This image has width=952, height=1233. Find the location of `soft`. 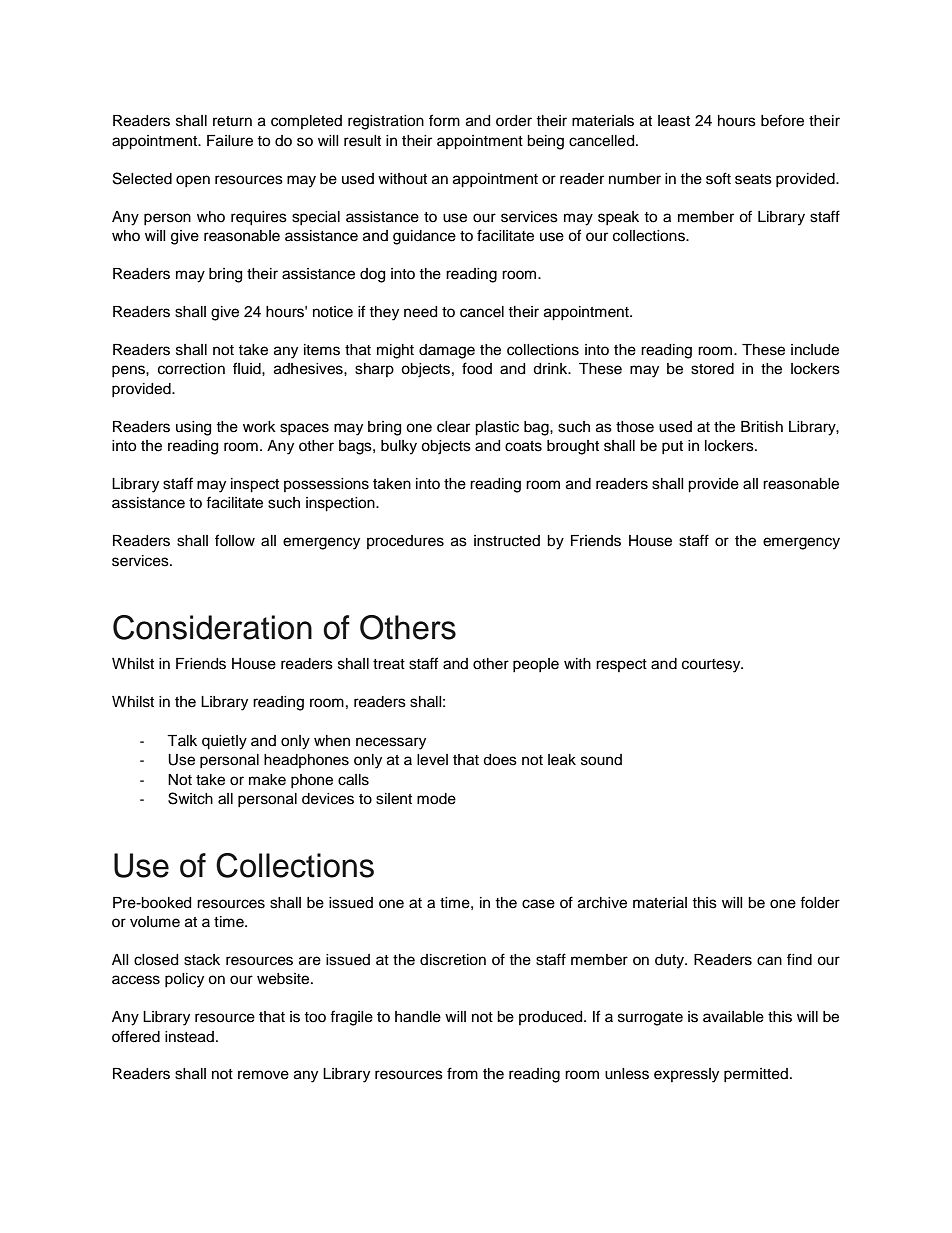

soft is located at coordinates (718, 178).
